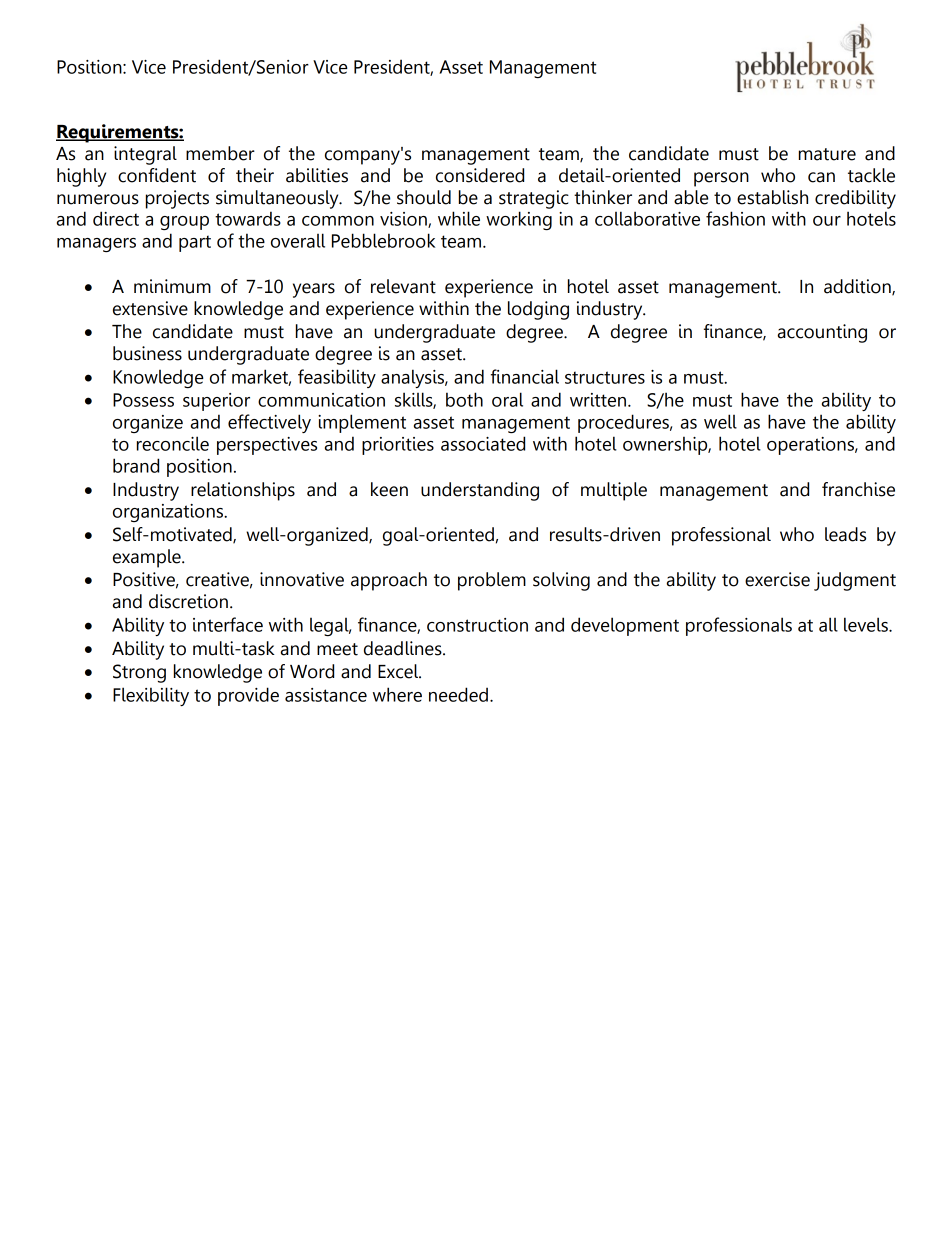 The image size is (952, 1233). I want to click on confident, so click(157, 175).
